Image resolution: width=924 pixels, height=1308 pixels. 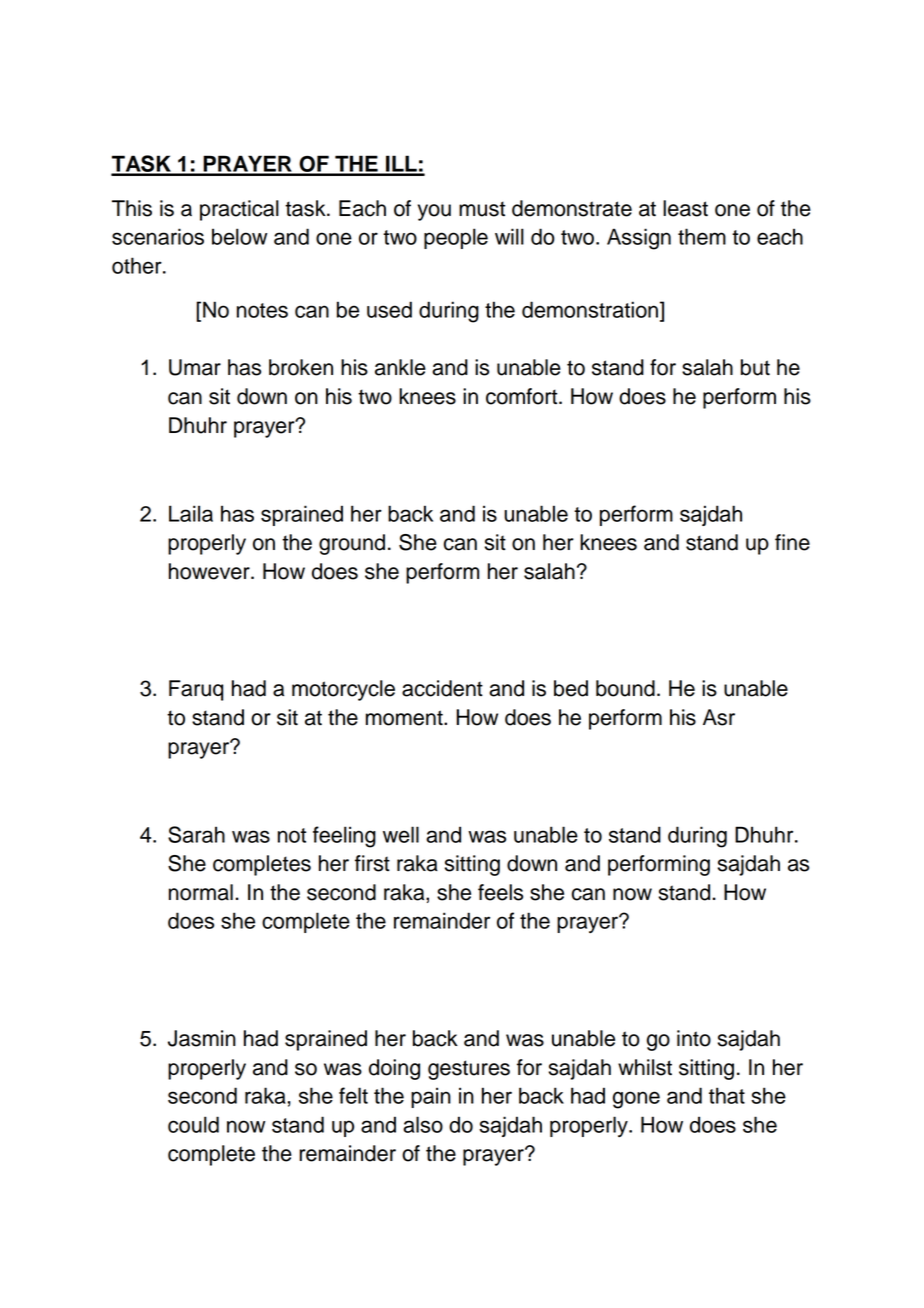 I want to click on people, so click(x=456, y=238).
